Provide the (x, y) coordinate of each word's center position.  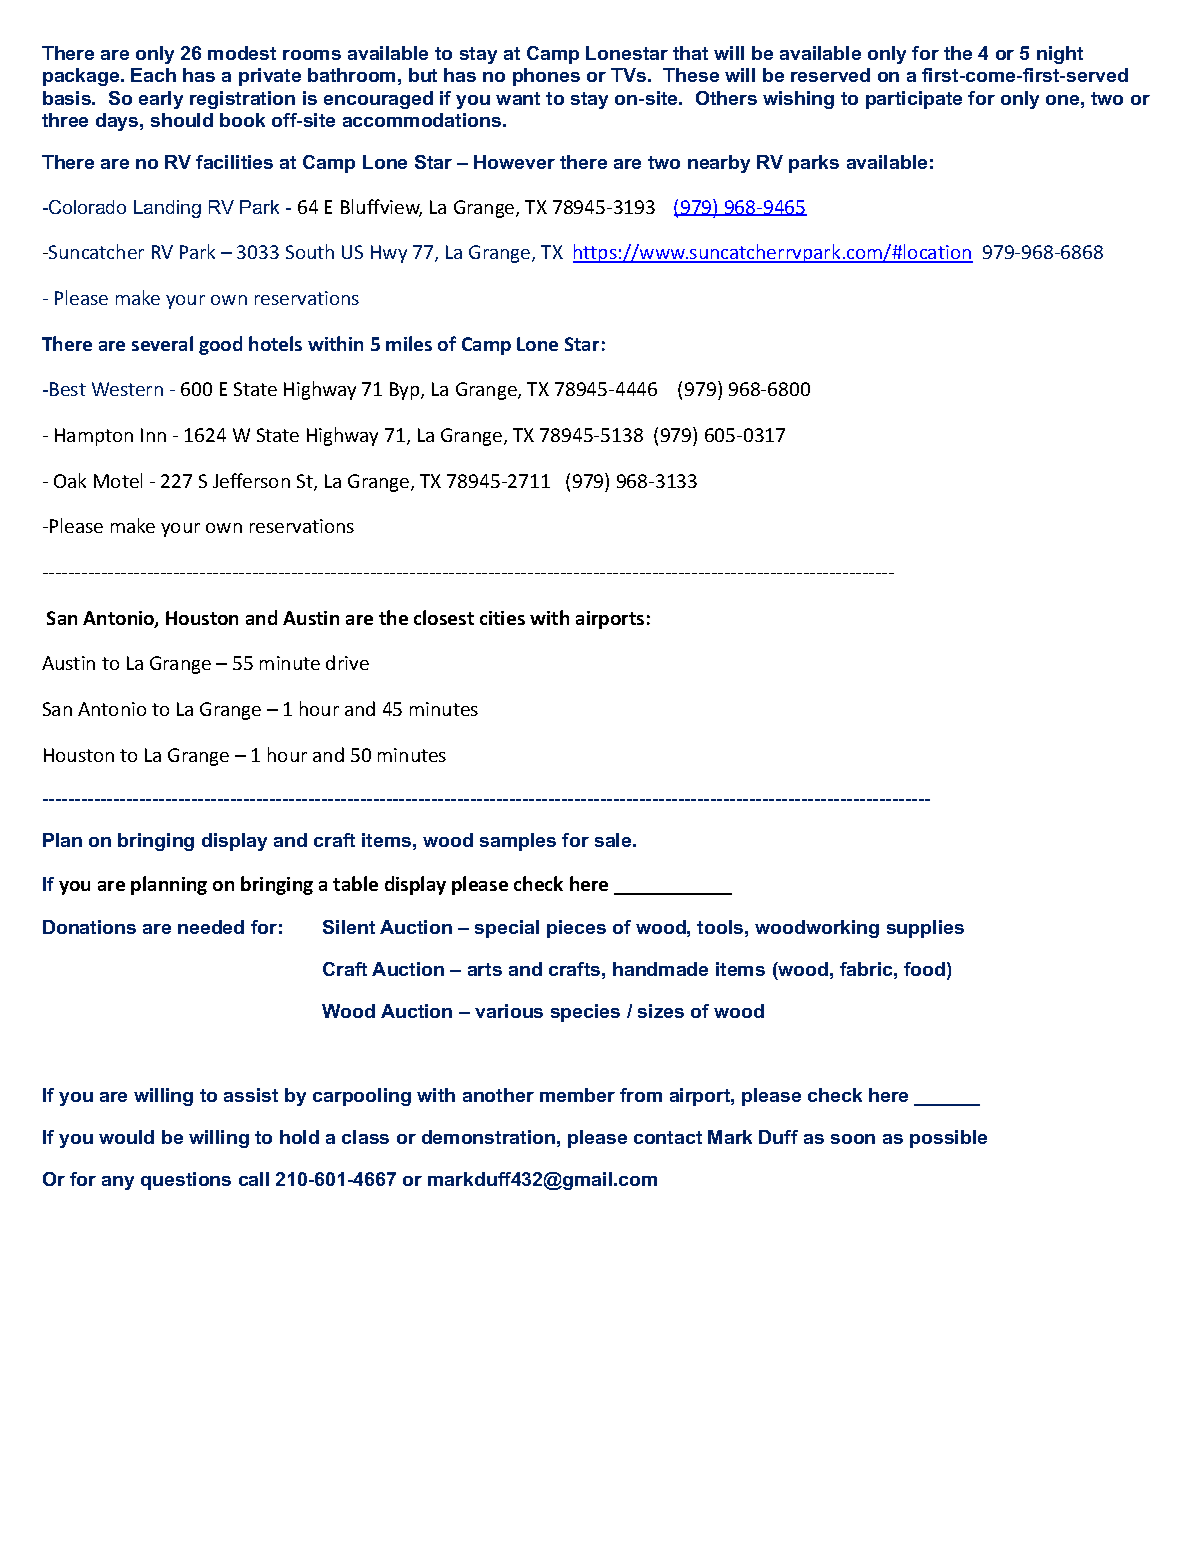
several (162, 343)
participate (914, 100)
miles (409, 343)
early (161, 100)
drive (347, 662)
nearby (719, 164)
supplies (925, 929)
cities (502, 618)
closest (444, 617)
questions (186, 1181)
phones (546, 77)
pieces (576, 929)
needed (211, 927)
